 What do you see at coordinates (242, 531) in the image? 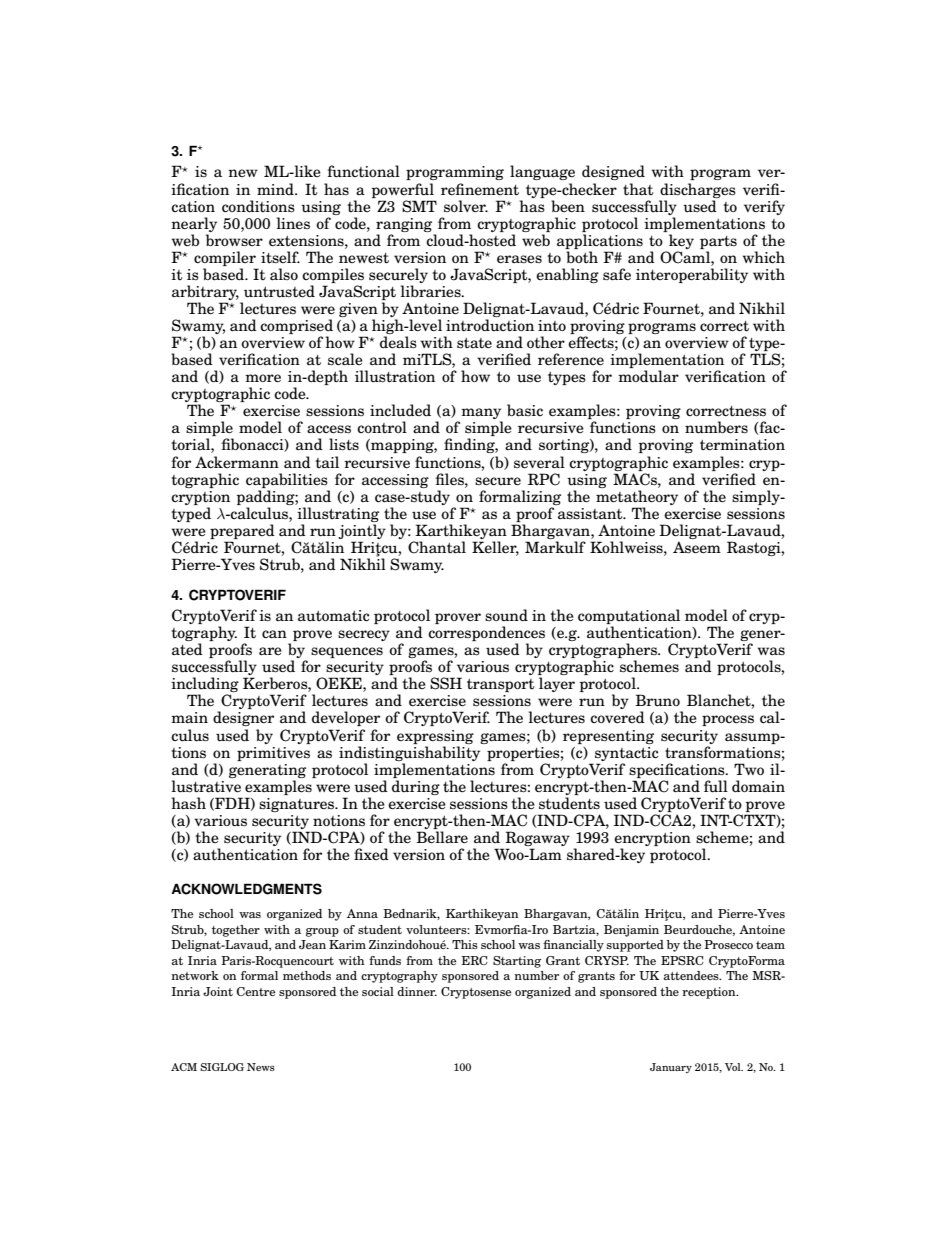
I see `prepared` at bounding box center [242, 531].
